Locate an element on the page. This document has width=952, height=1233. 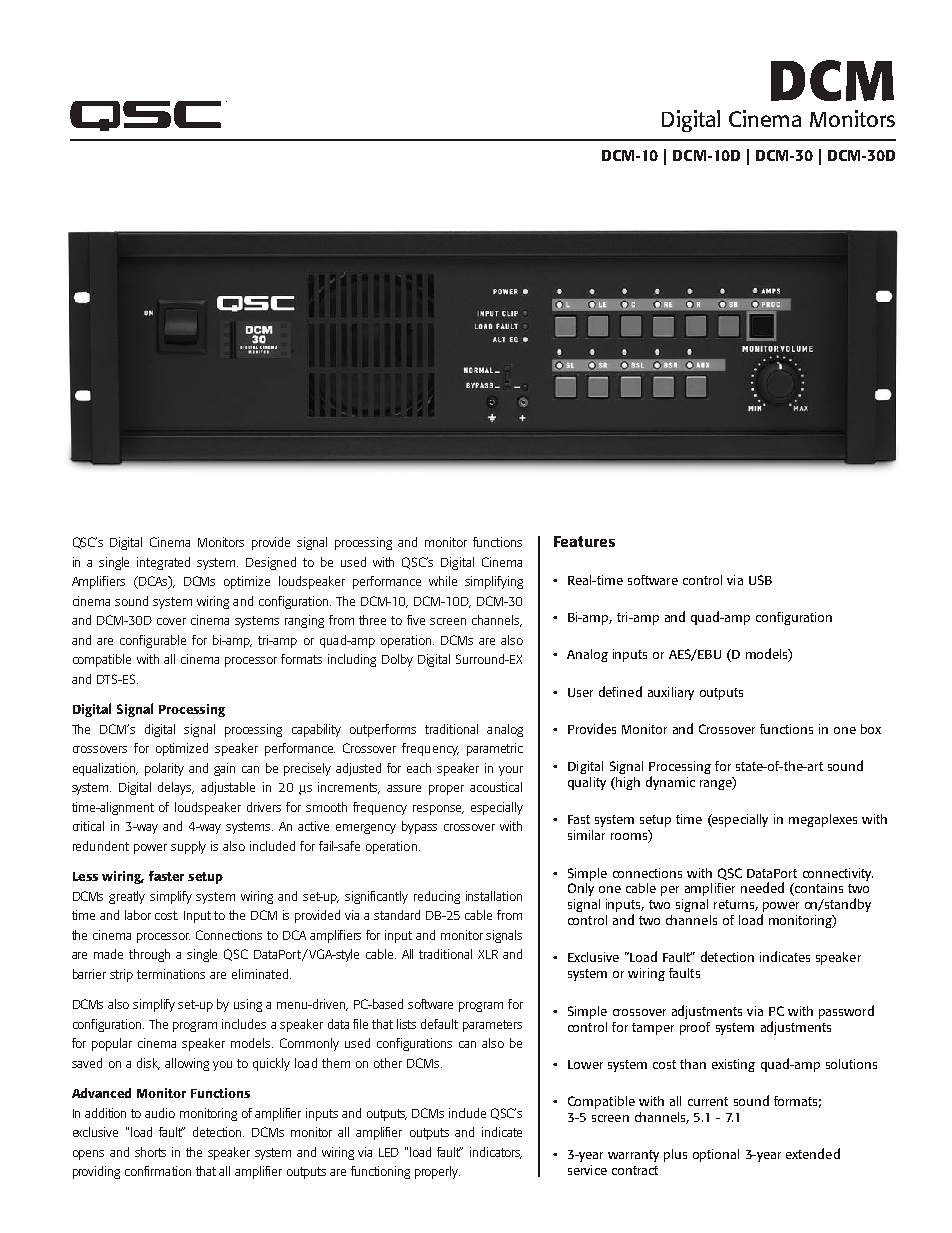
USB is located at coordinates (760, 580).
